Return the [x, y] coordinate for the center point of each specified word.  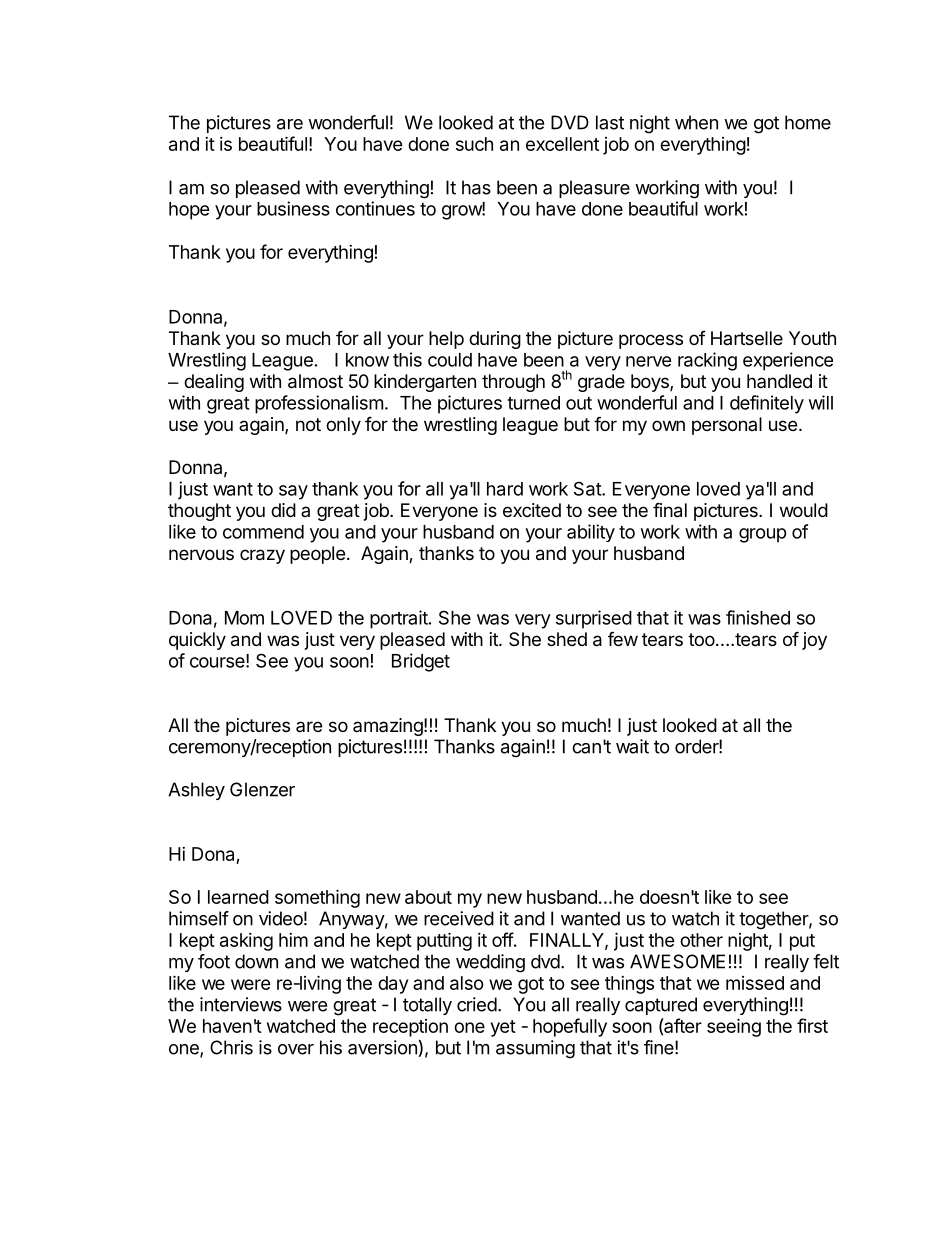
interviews [241, 1004]
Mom [244, 618]
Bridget [421, 662]
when [696, 122]
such [474, 144]
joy [814, 641]
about [428, 897]
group [763, 535]
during [495, 340]
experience [788, 361]
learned [238, 897]
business [293, 208]
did [283, 510]
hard [505, 489]
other [701, 940]
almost [315, 381]
